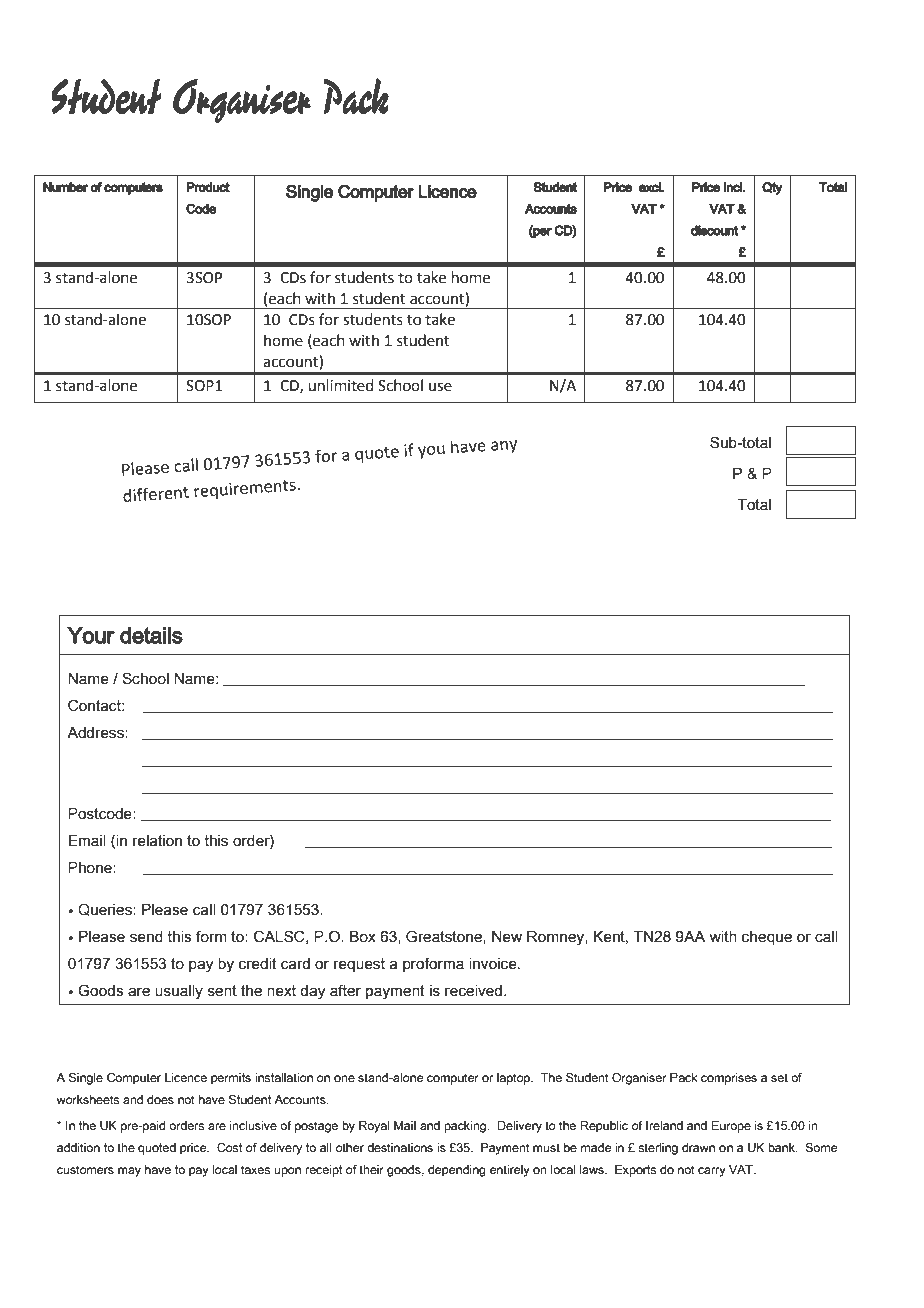  I want to click on cheque, so click(767, 938).
